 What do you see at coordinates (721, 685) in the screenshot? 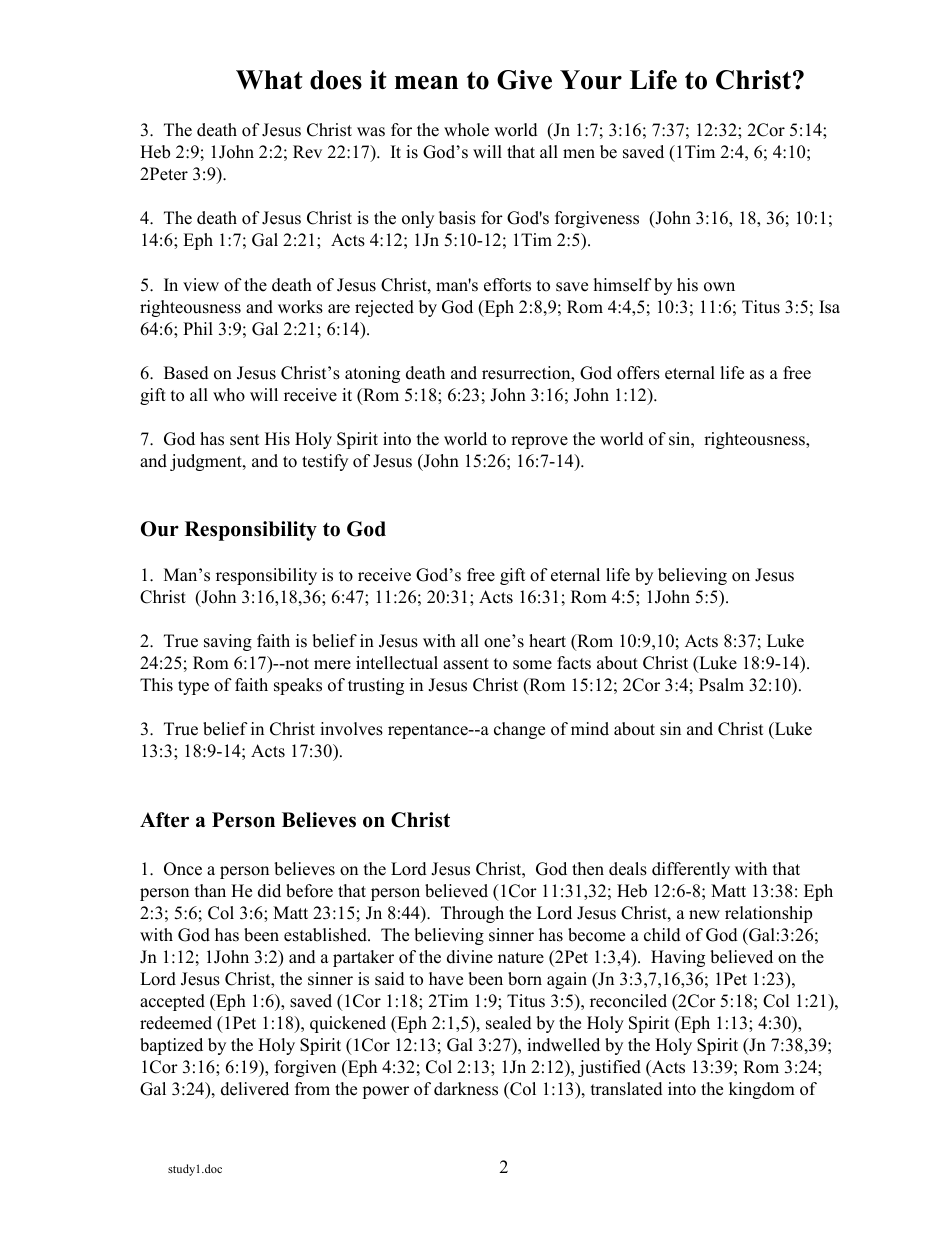
I see `Psalm` at bounding box center [721, 685].
